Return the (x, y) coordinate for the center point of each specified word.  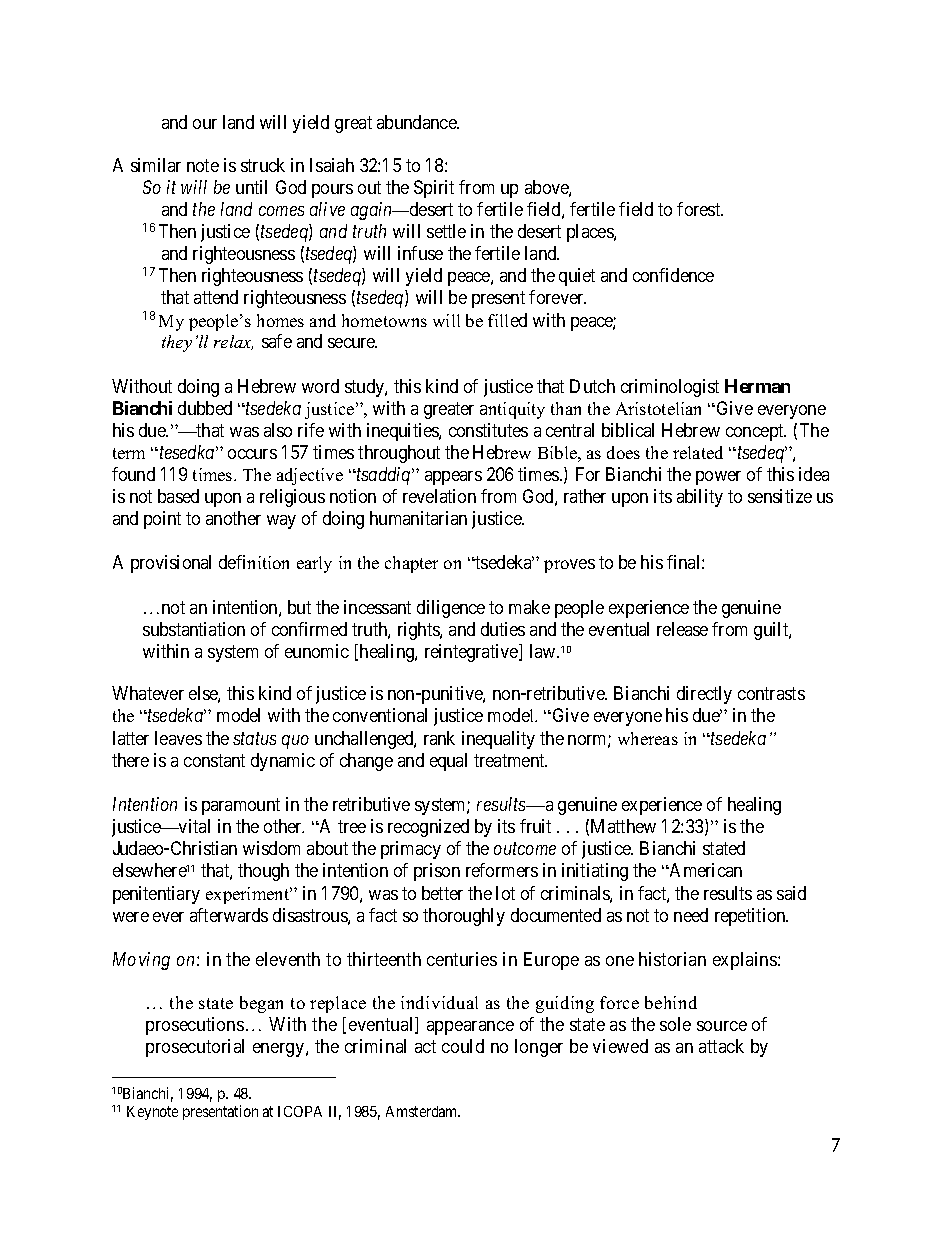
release (682, 629)
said (791, 893)
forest (700, 209)
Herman (757, 386)
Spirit (434, 189)
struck (263, 165)
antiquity (512, 410)
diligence (451, 609)
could (463, 1046)
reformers (502, 870)
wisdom (271, 848)
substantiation (194, 629)
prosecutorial (195, 1048)
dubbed (205, 408)
